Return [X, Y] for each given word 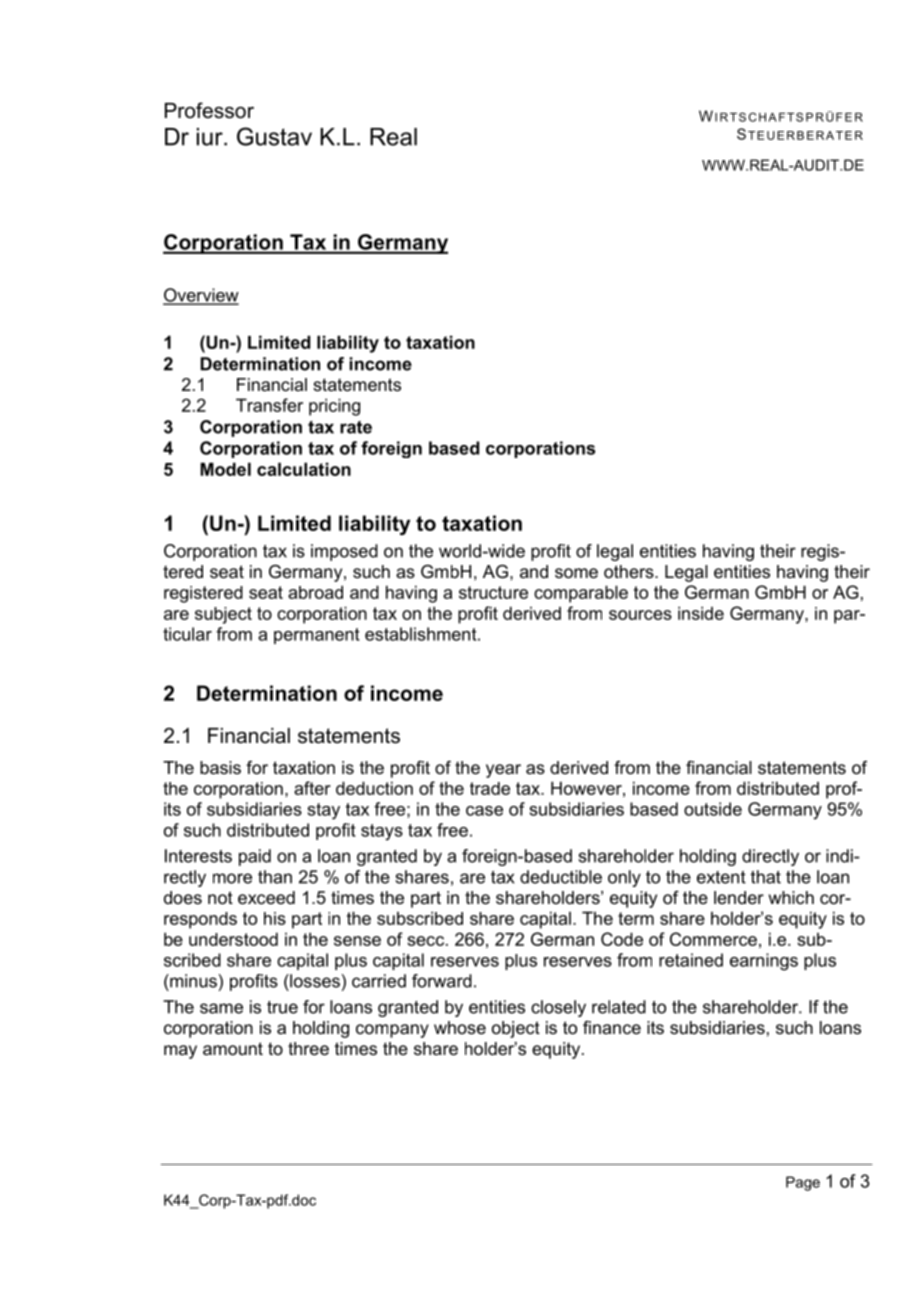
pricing [334, 407]
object [516, 1029]
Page [803, 1183]
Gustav [274, 136]
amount [233, 1049]
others [630, 572]
